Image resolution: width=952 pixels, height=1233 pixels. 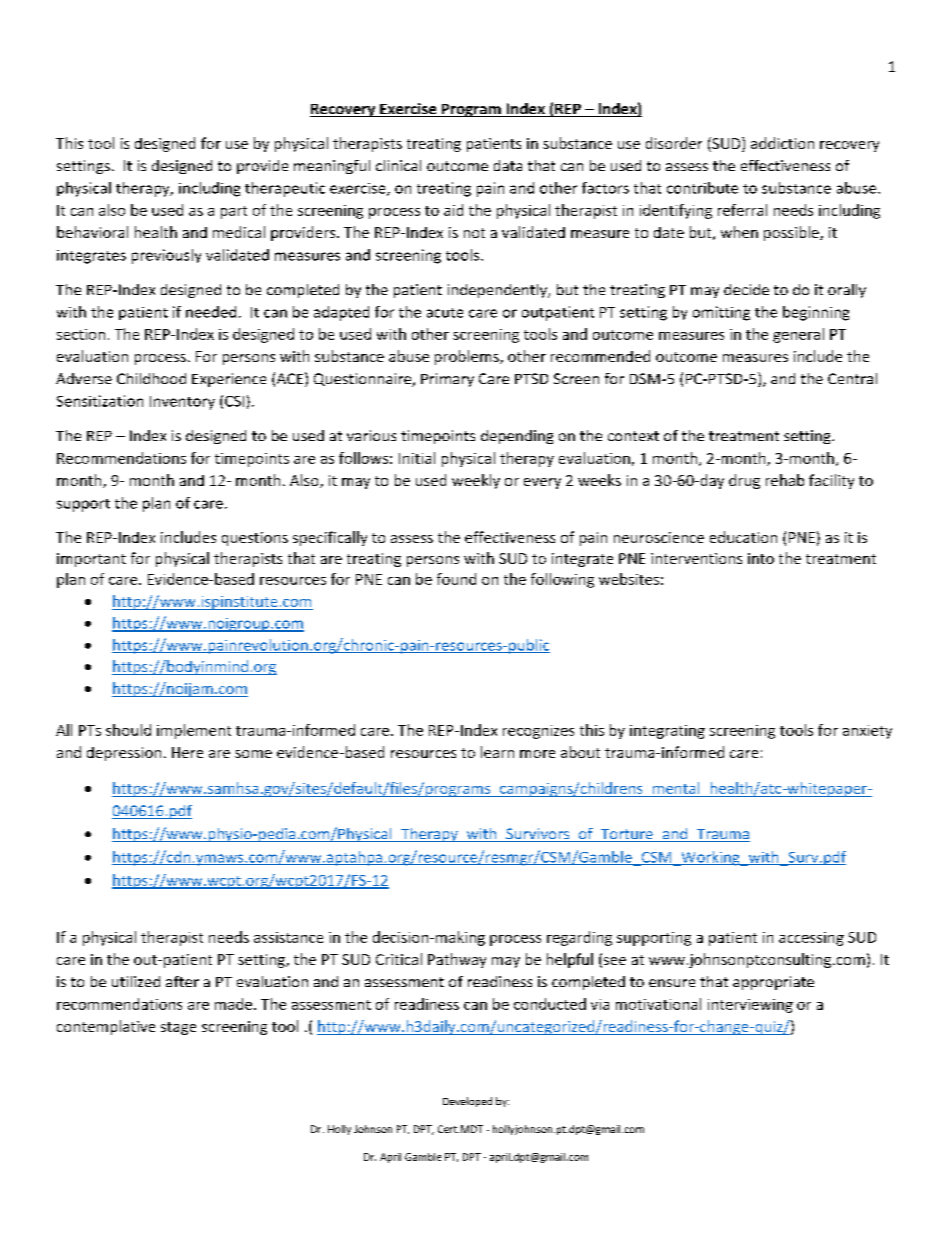 What do you see at coordinates (182, 403) in the screenshot?
I see `Inventory` at bounding box center [182, 403].
